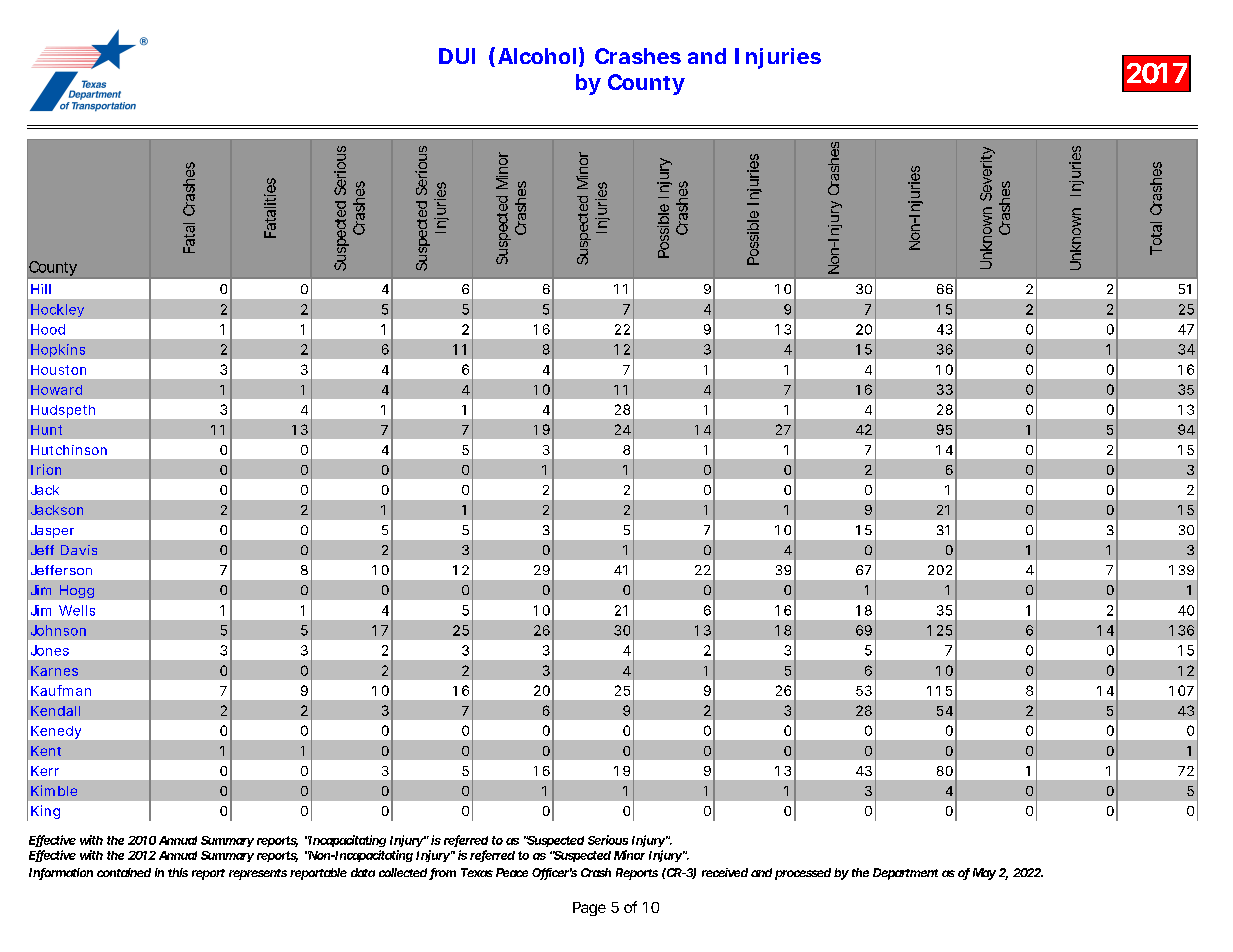 The width and height of the document is (1233, 952). I want to click on Howard, so click(56, 390).
